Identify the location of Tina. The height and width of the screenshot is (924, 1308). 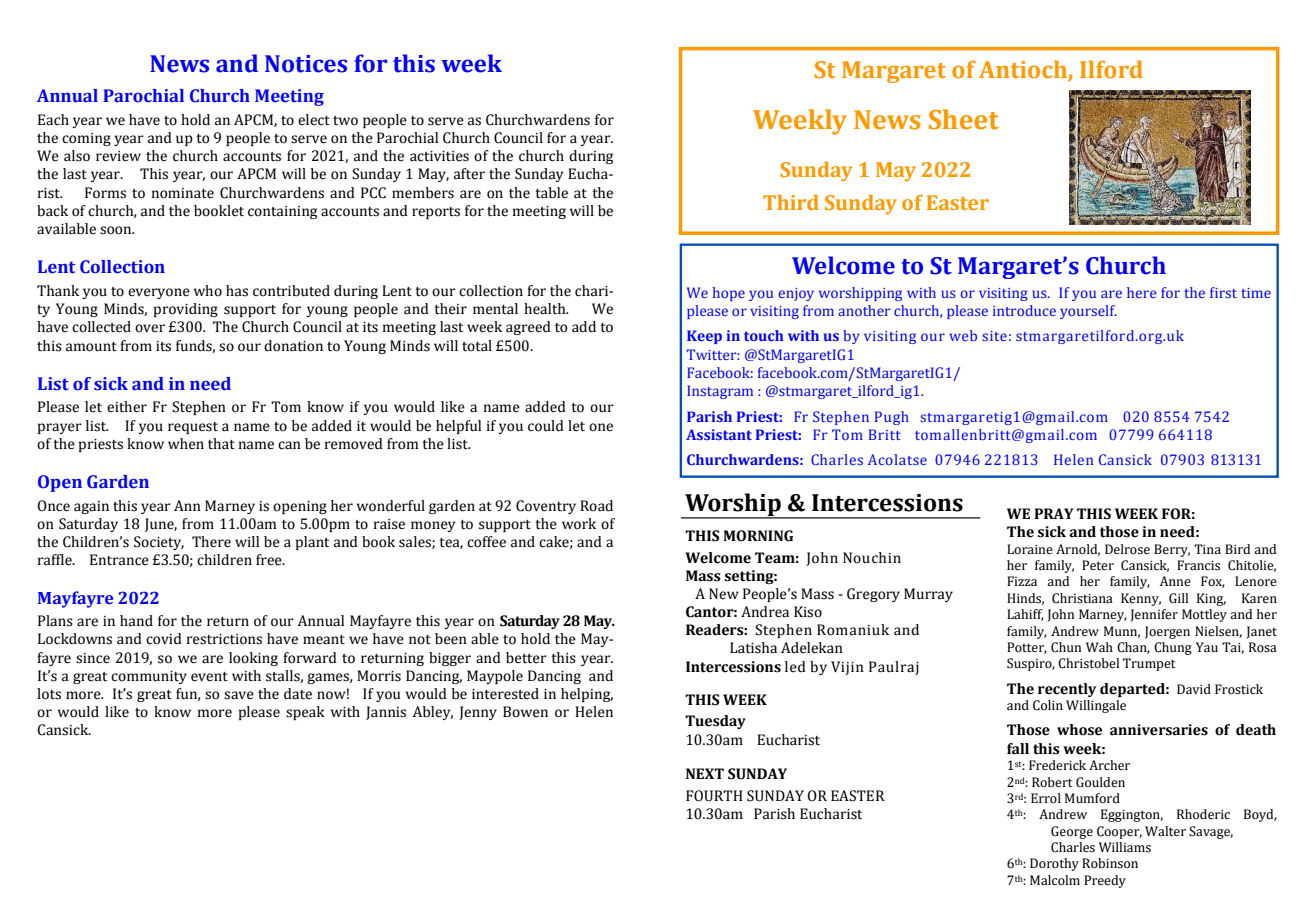
(1207, 549).
